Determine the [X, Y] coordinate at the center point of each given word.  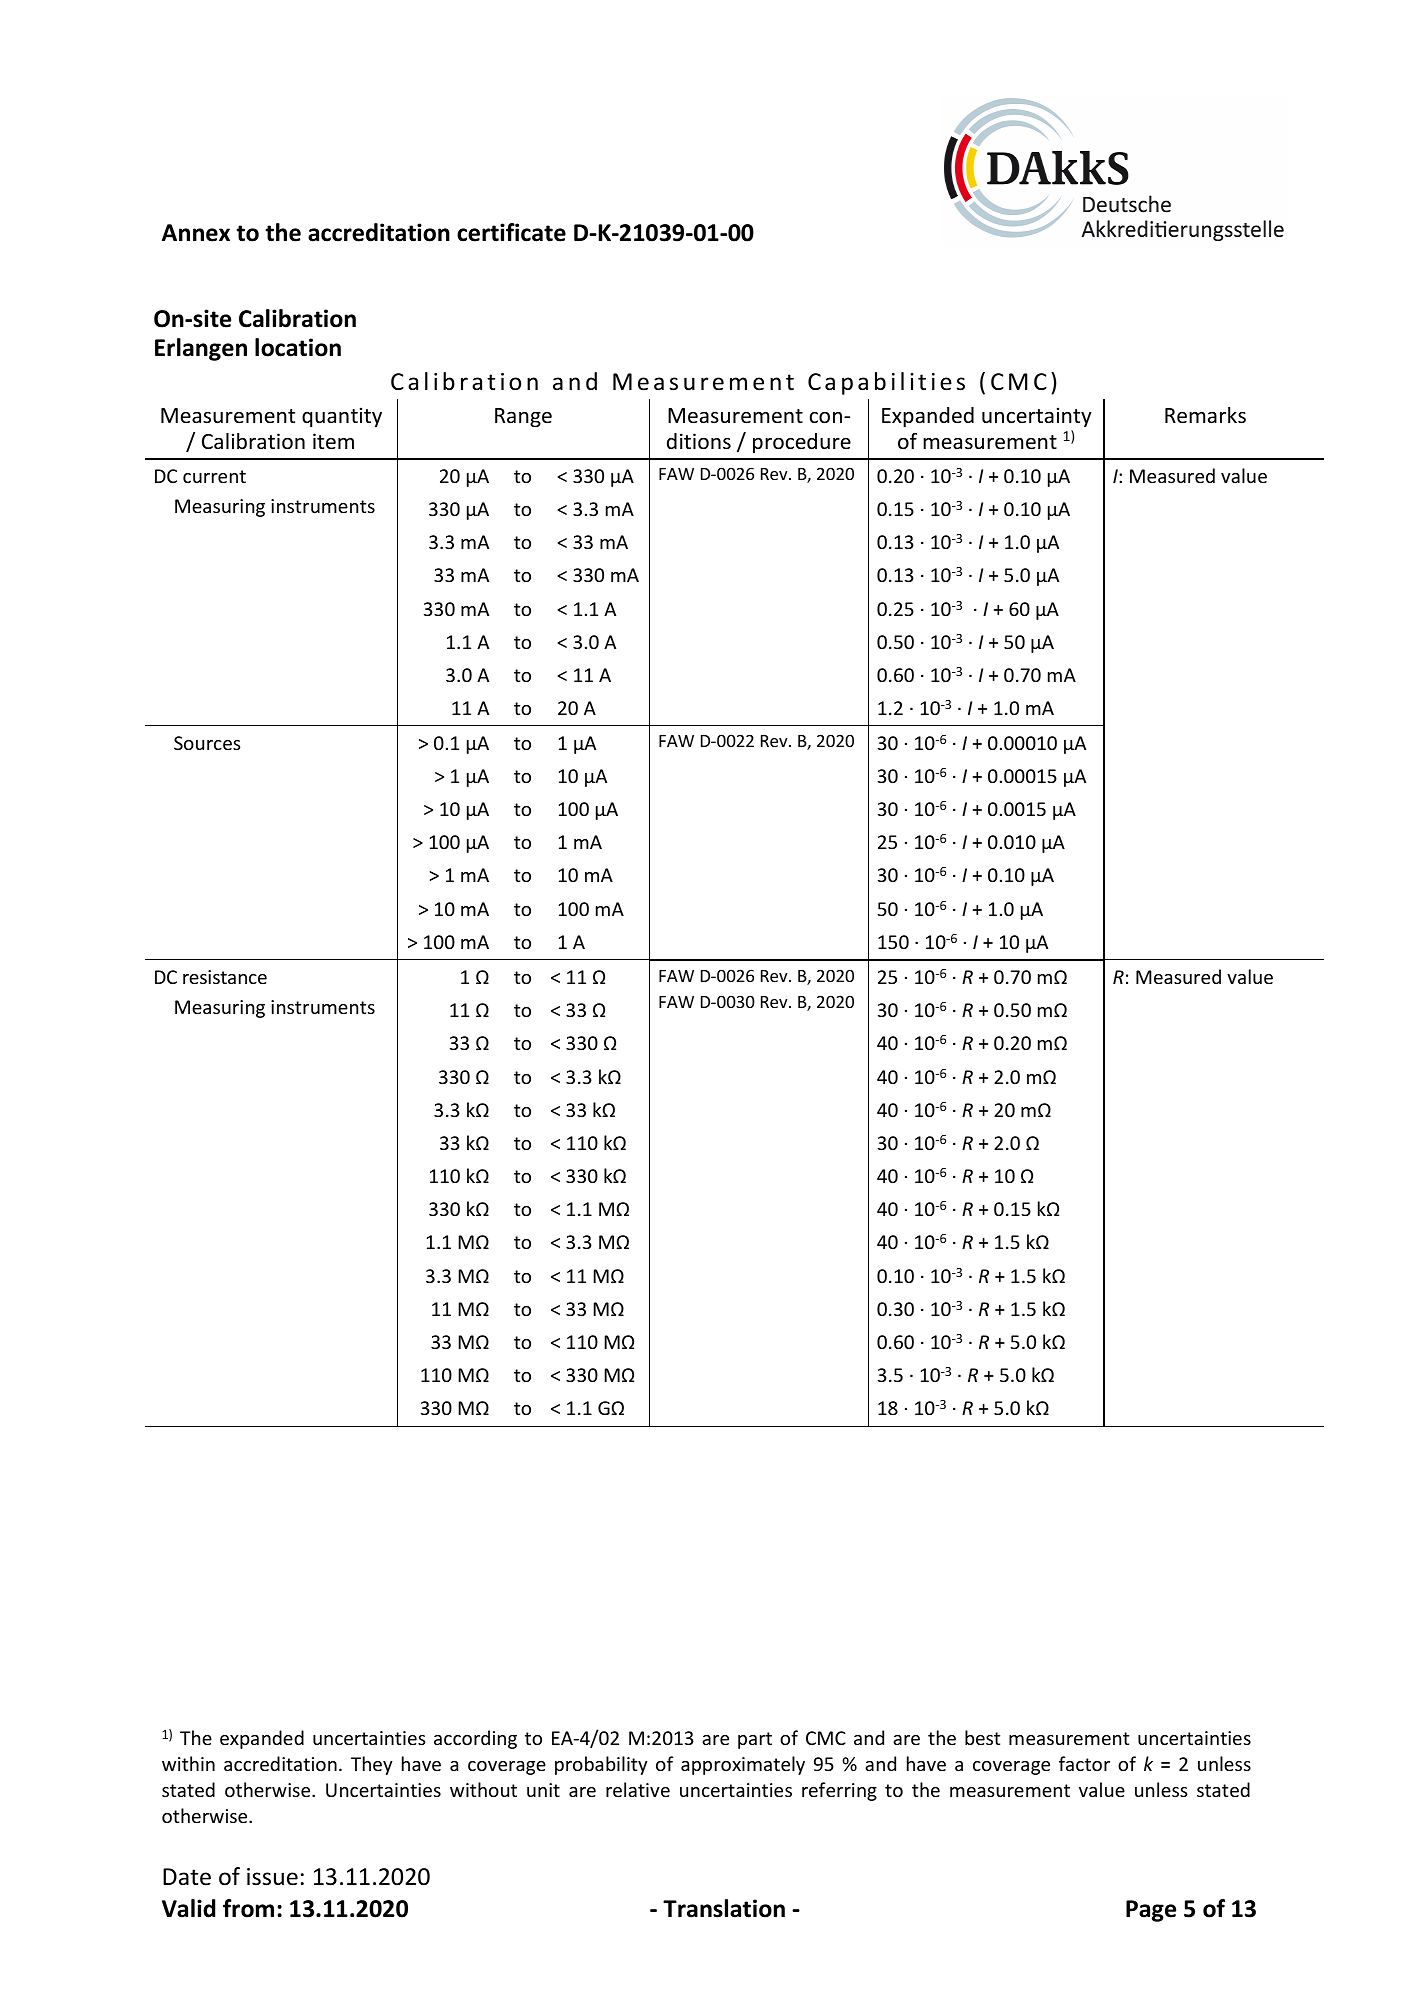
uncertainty [1037, 417]
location [298, 347]
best [982, 1737]
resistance [225, 977]
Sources [207, 743]
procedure [802, 443]
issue [272, 1877]
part [755, 1740]
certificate [511, 232]
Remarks [1205, 415]
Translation [724, 1908]
